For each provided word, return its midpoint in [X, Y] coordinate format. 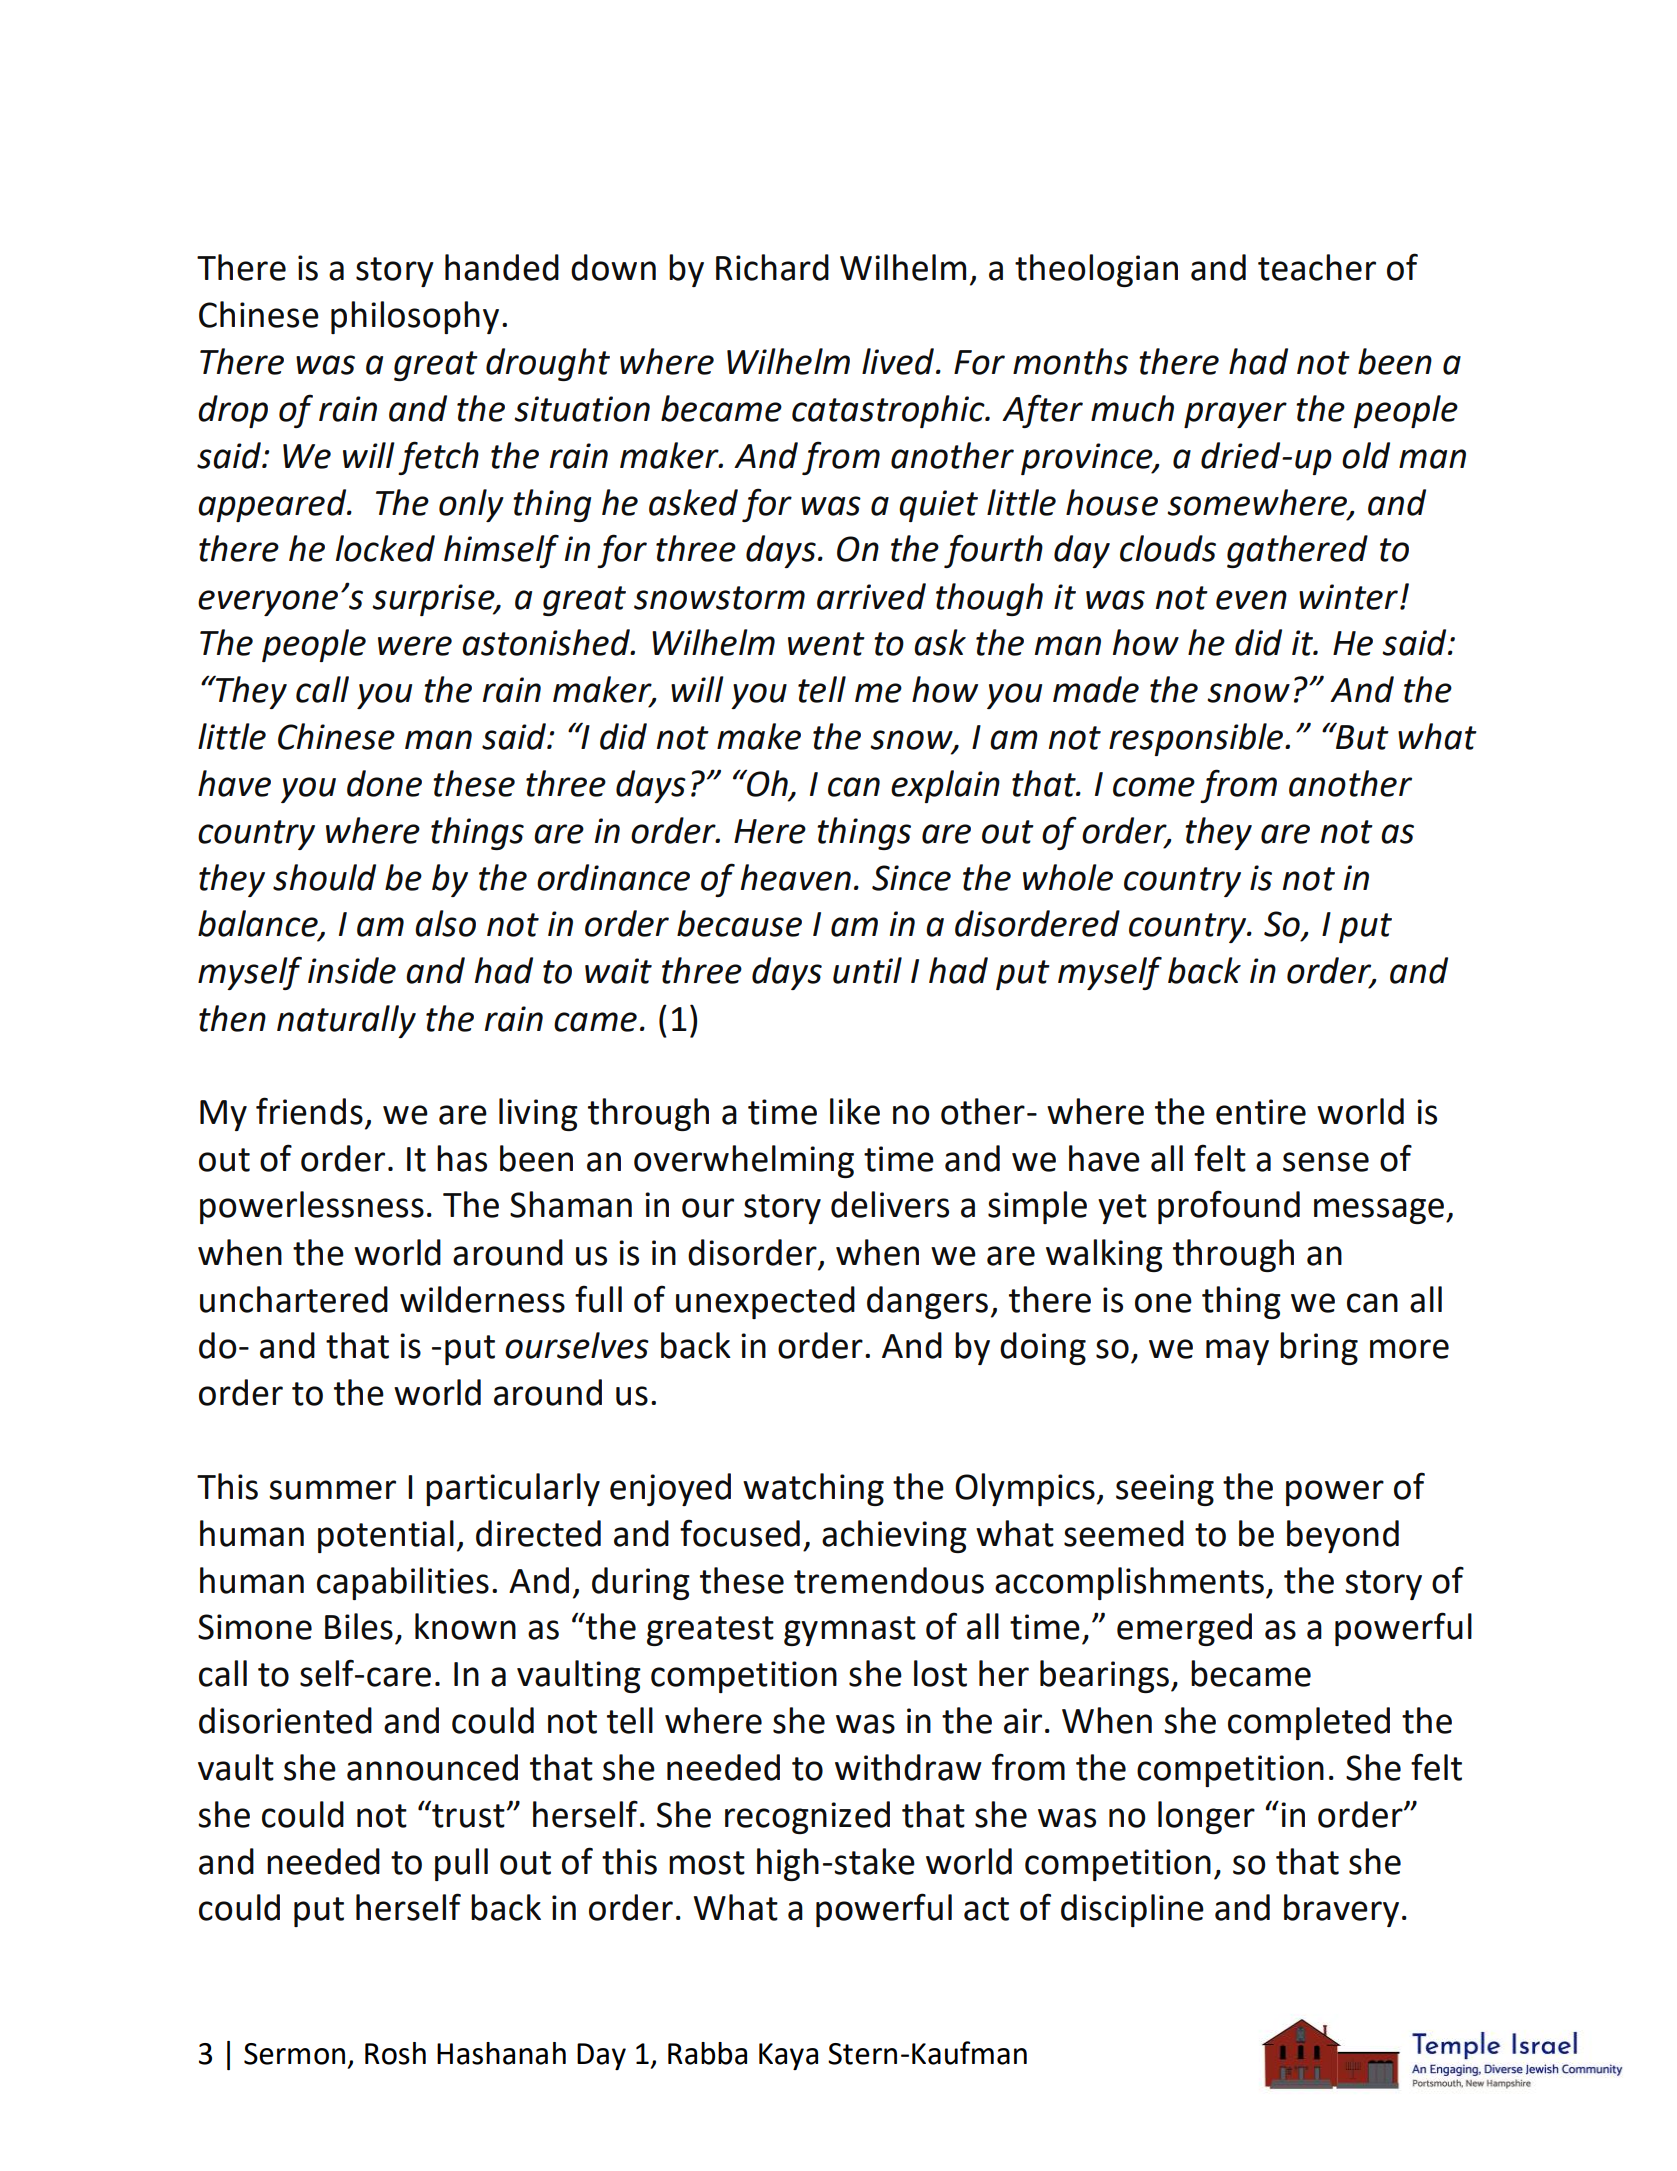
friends [309, 1111]
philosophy [415, 317]
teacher [1317, 267]
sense [1326, 1162]
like [855, 1111]
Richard [772, 267]
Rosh [395, 2053]
